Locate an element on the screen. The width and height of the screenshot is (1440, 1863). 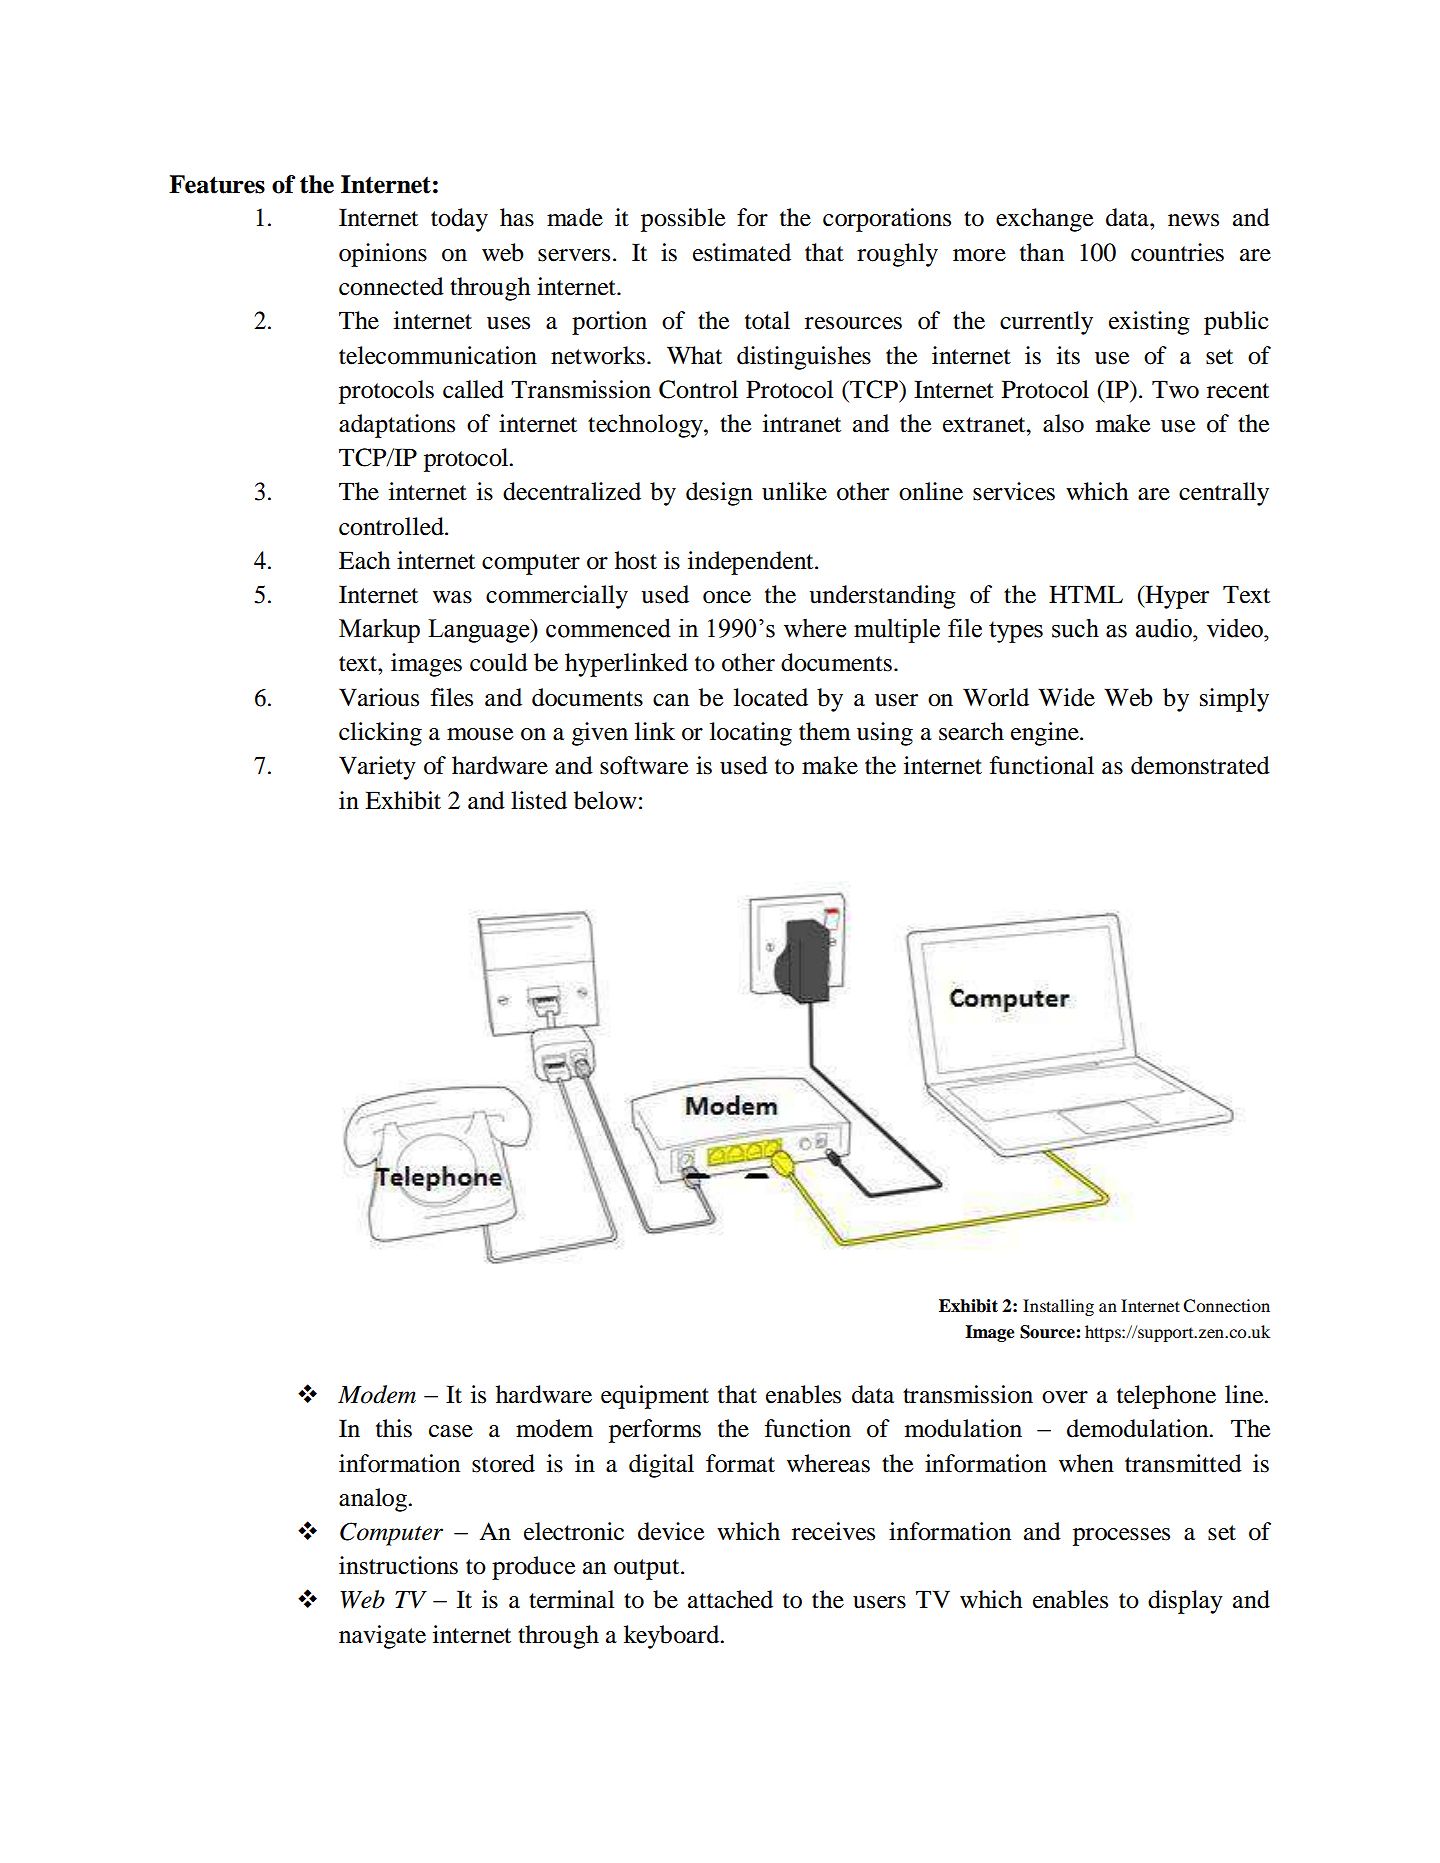
display is located at coordinates (1185, 1602).
